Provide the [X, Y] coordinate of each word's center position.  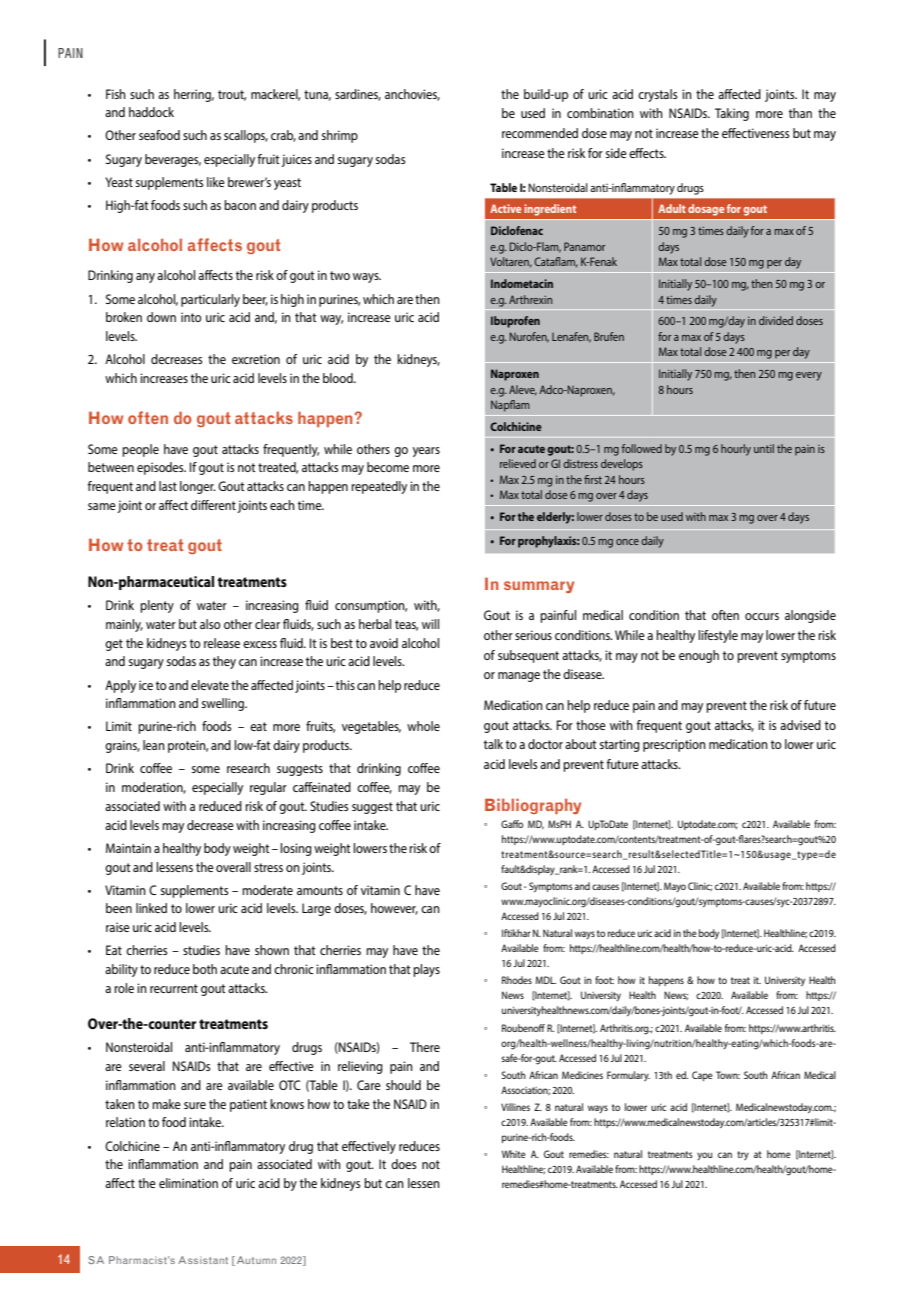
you [704, 1156]
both [205, 969]
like [216, 182]
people [140, 450]
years [426, 452]
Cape [702, 1076]
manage [519, 677]
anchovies [412, 95]
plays [426, 970]
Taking [732, 114]
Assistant [203, 1260]
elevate [210, 685]
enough [699, 656]
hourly [736, 450]
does [403, 1164]
